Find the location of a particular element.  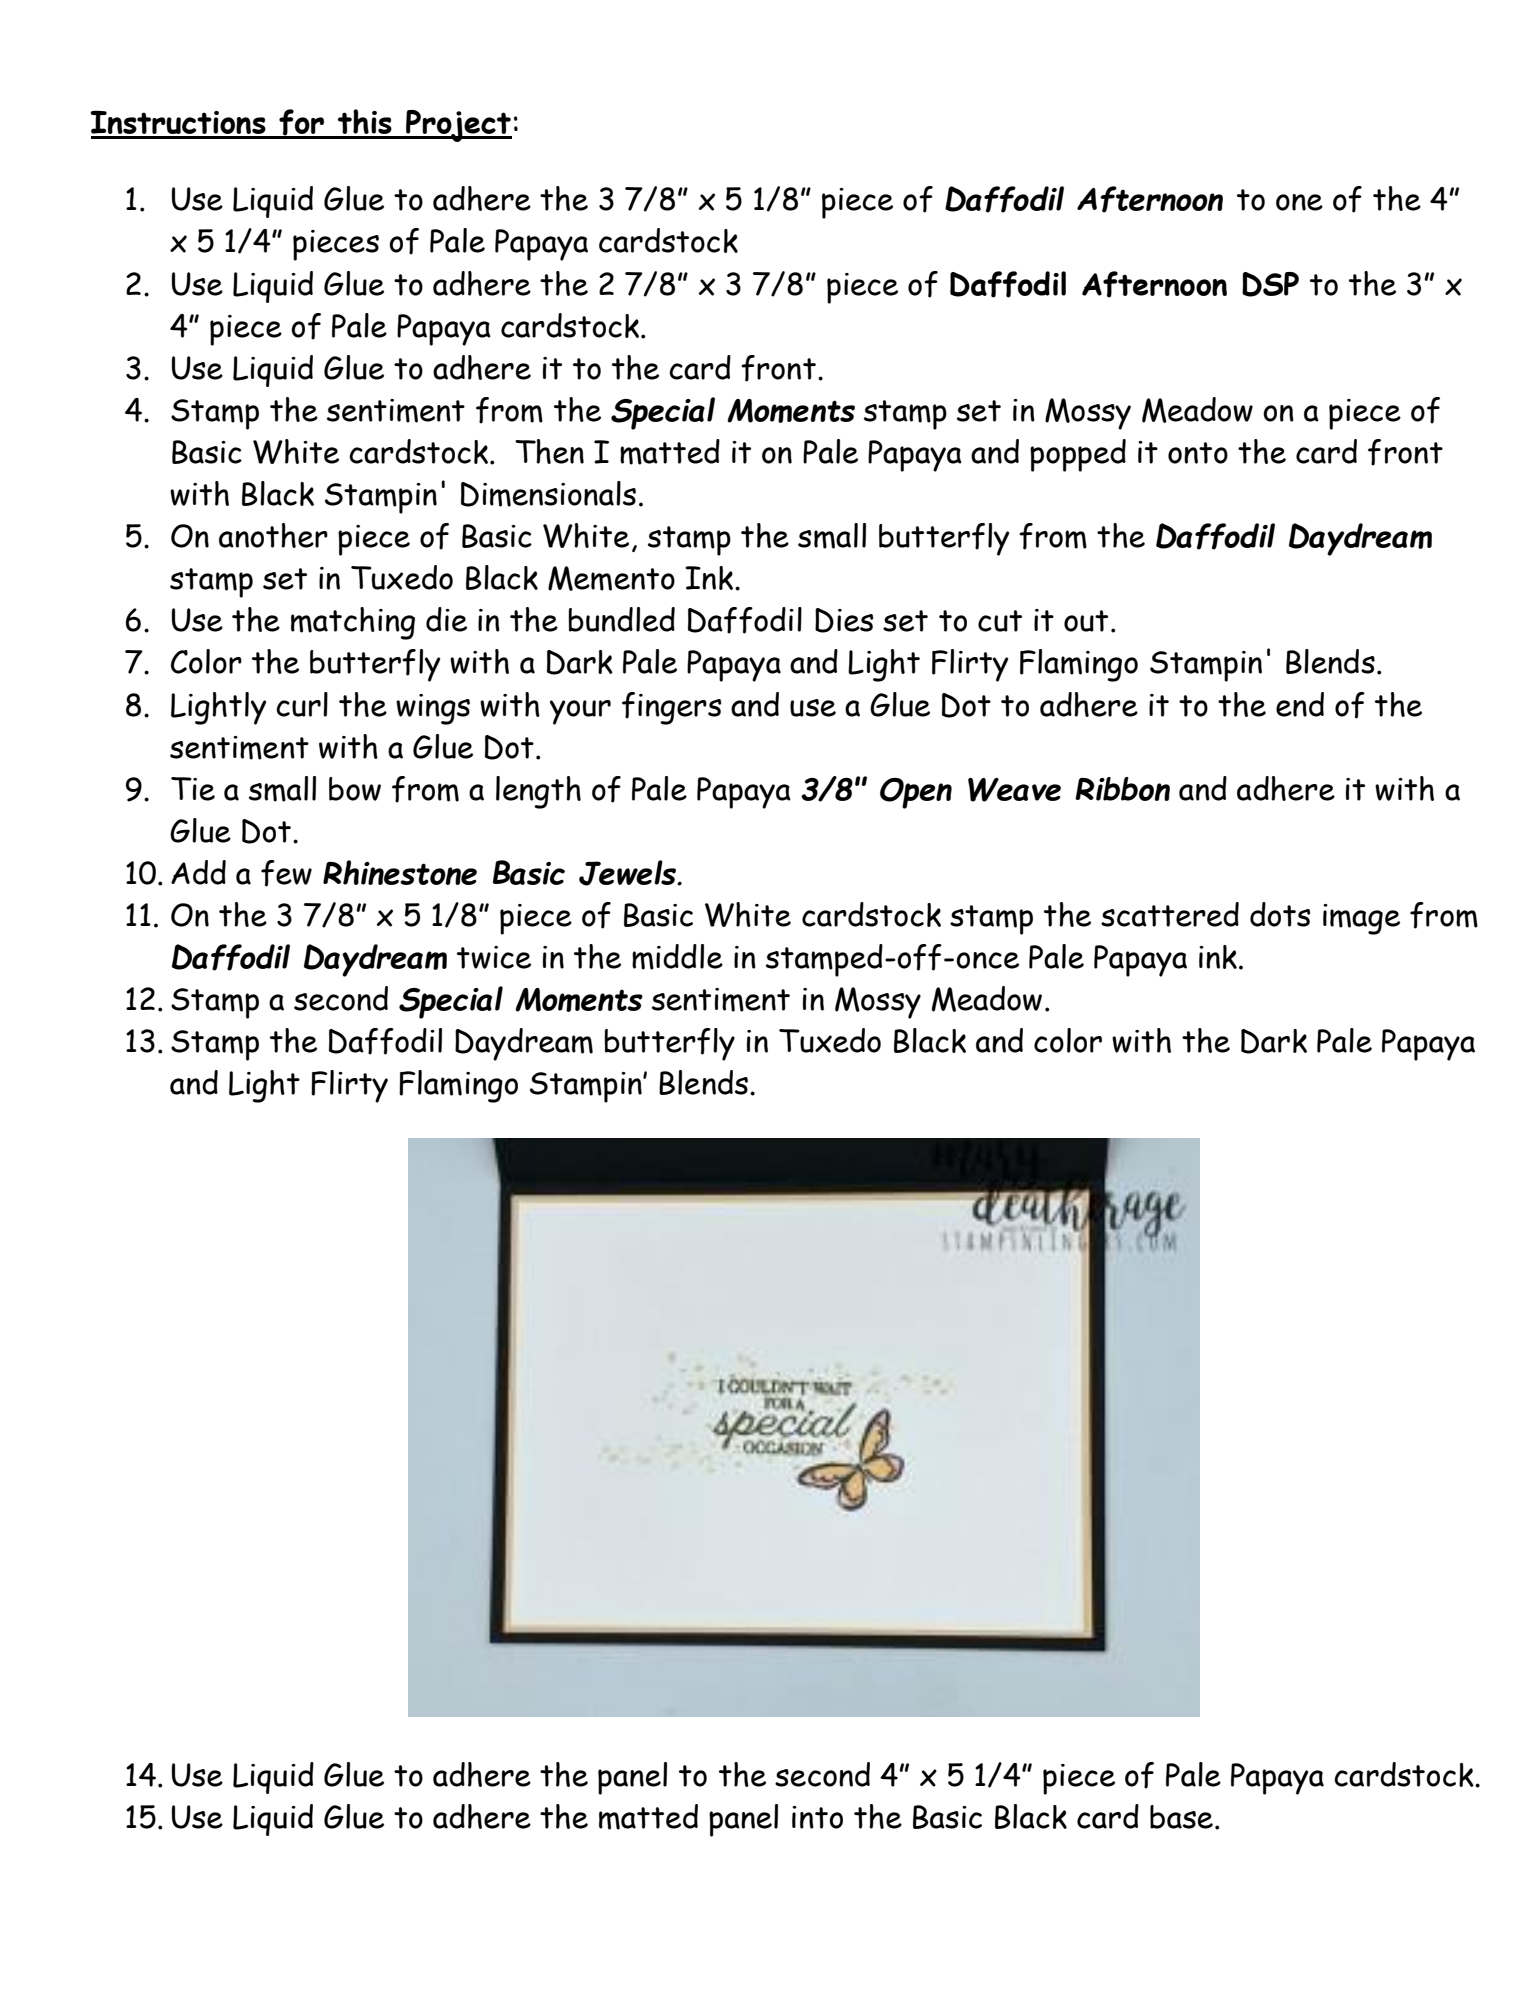

into is located at coordinates (817, 1817).
